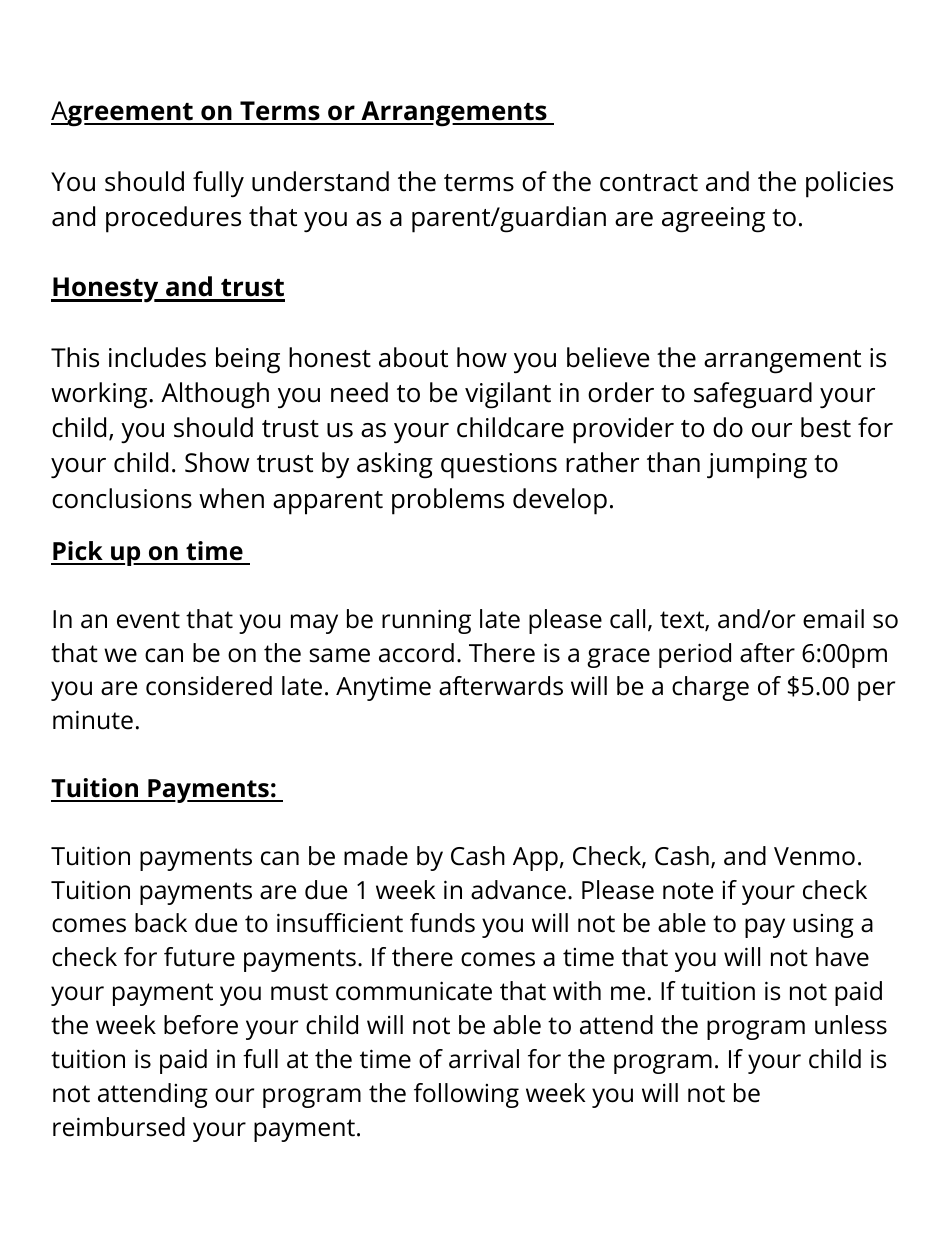  I want to click on Agreement, so click(123, 114).
